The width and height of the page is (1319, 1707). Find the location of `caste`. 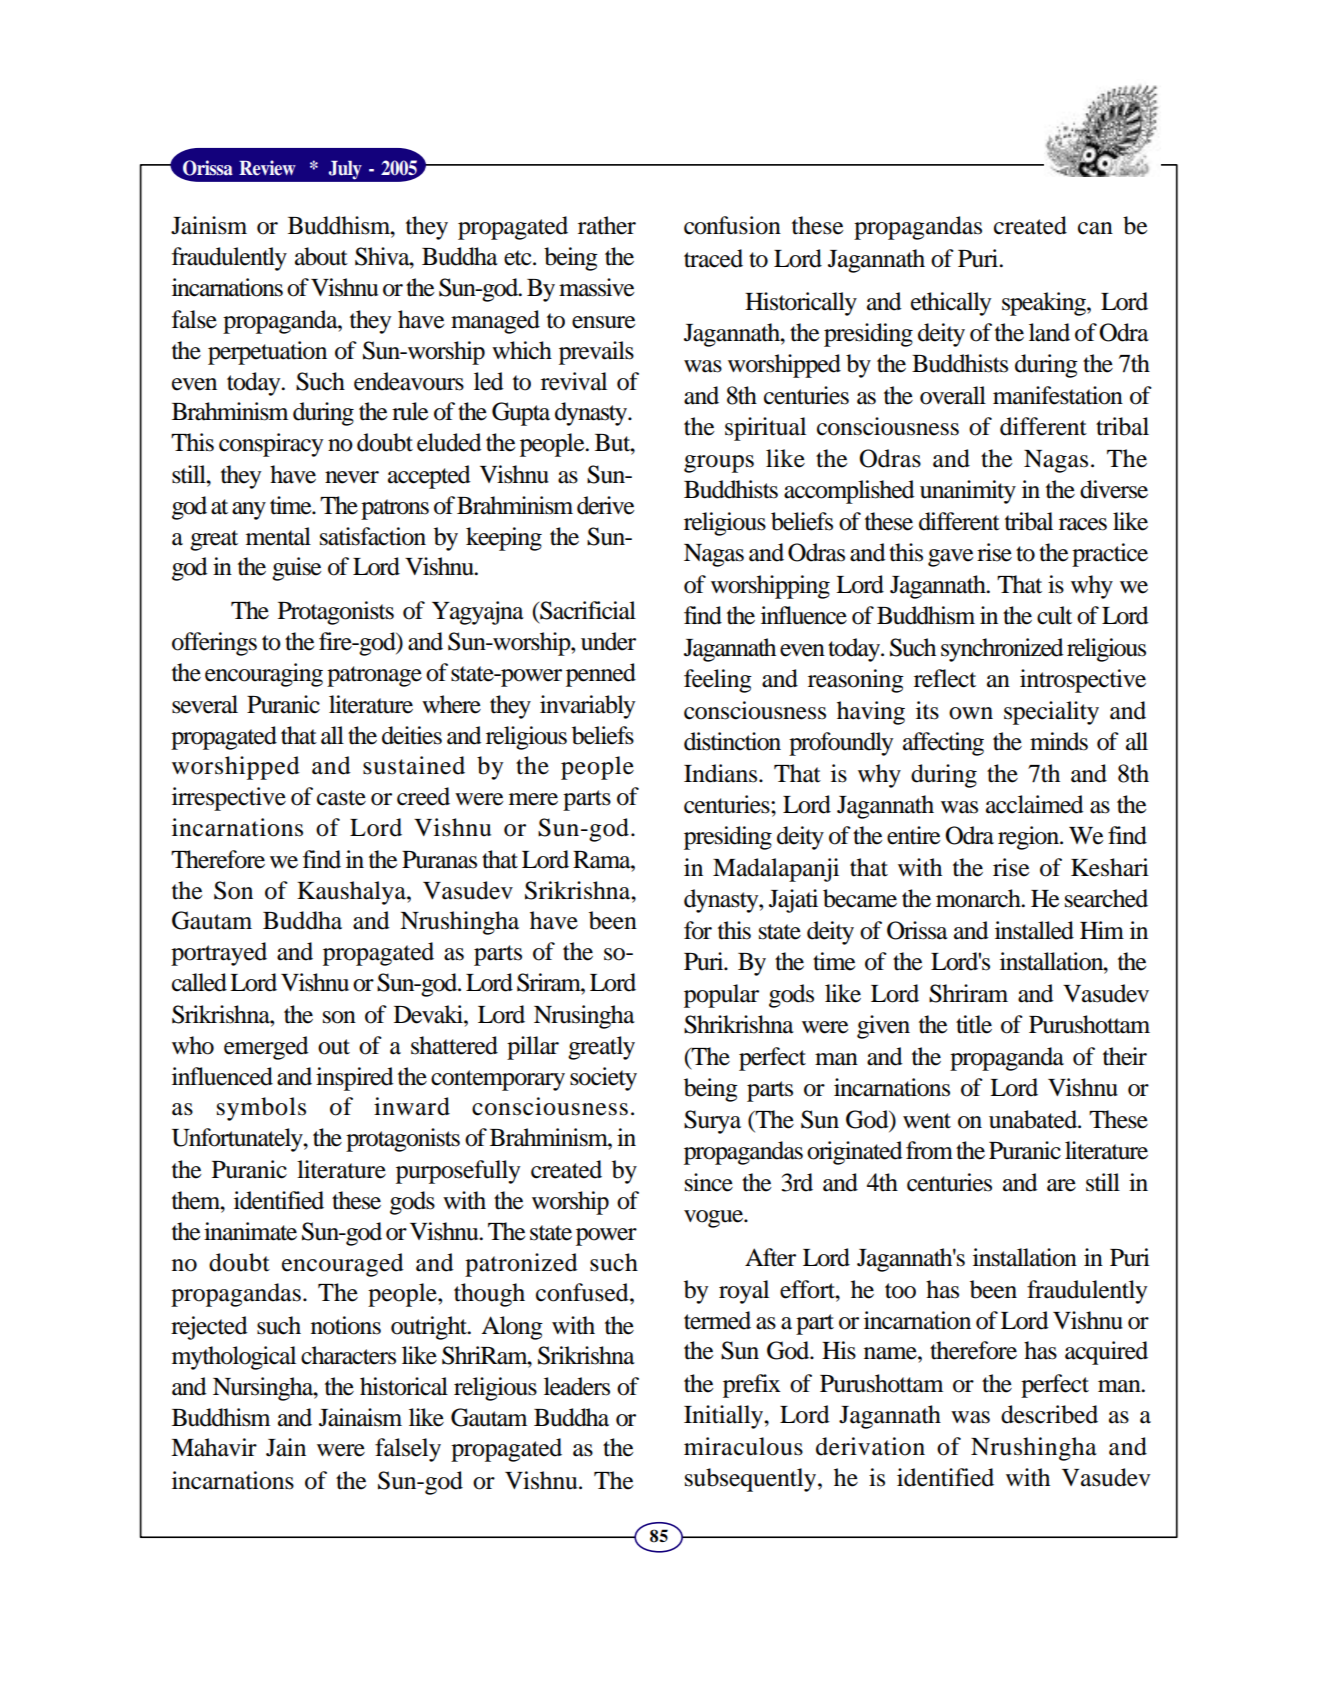

caste is located at coordinates (341, 798).
